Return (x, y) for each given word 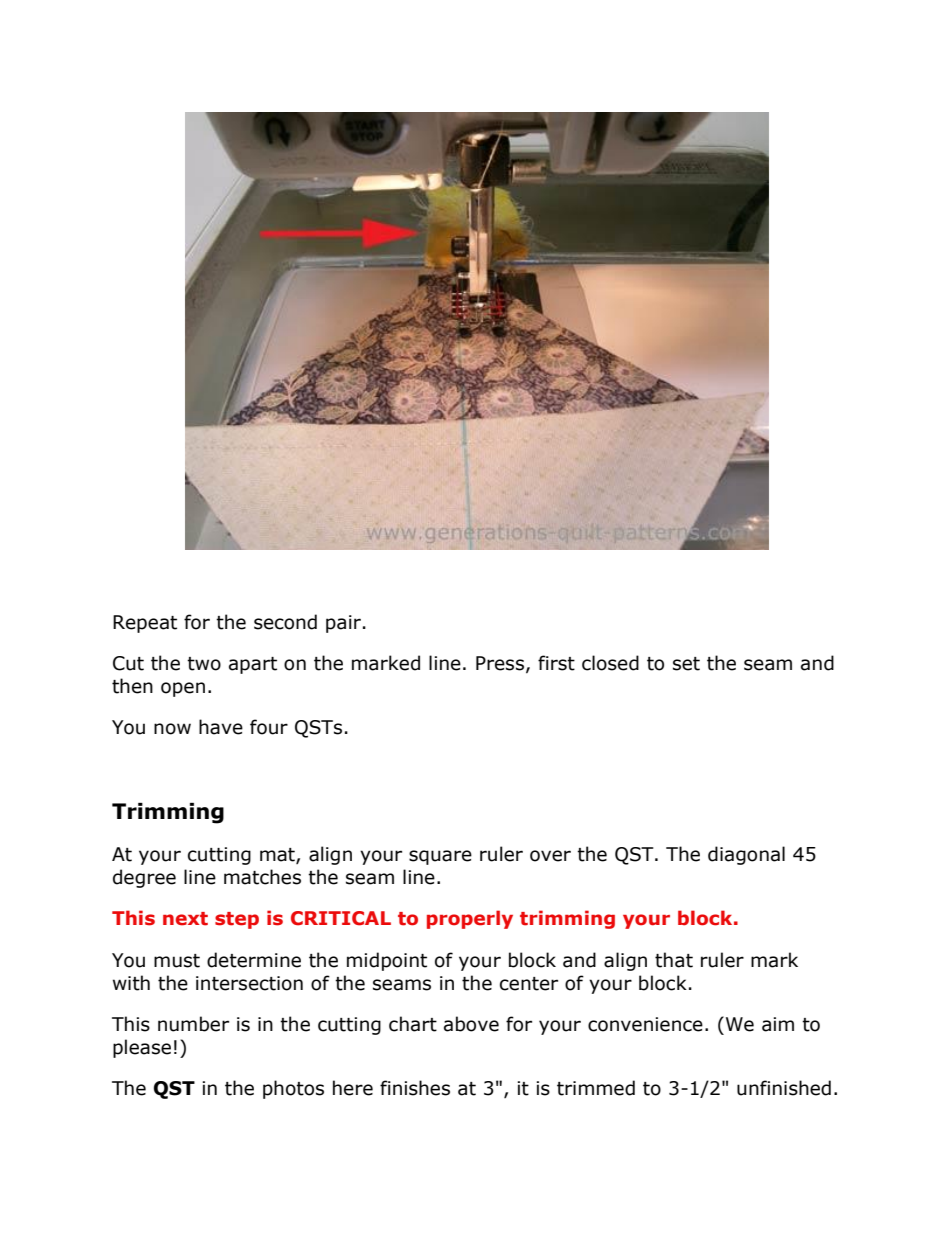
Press (500, 663)
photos (293, 1089)
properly (470, 919)
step (237, 920)
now (172, 729)
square (440, 857)
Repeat (145, 624)
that (674, 960)
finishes (415, 1088)
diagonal (746, 855)
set (686, 664)
